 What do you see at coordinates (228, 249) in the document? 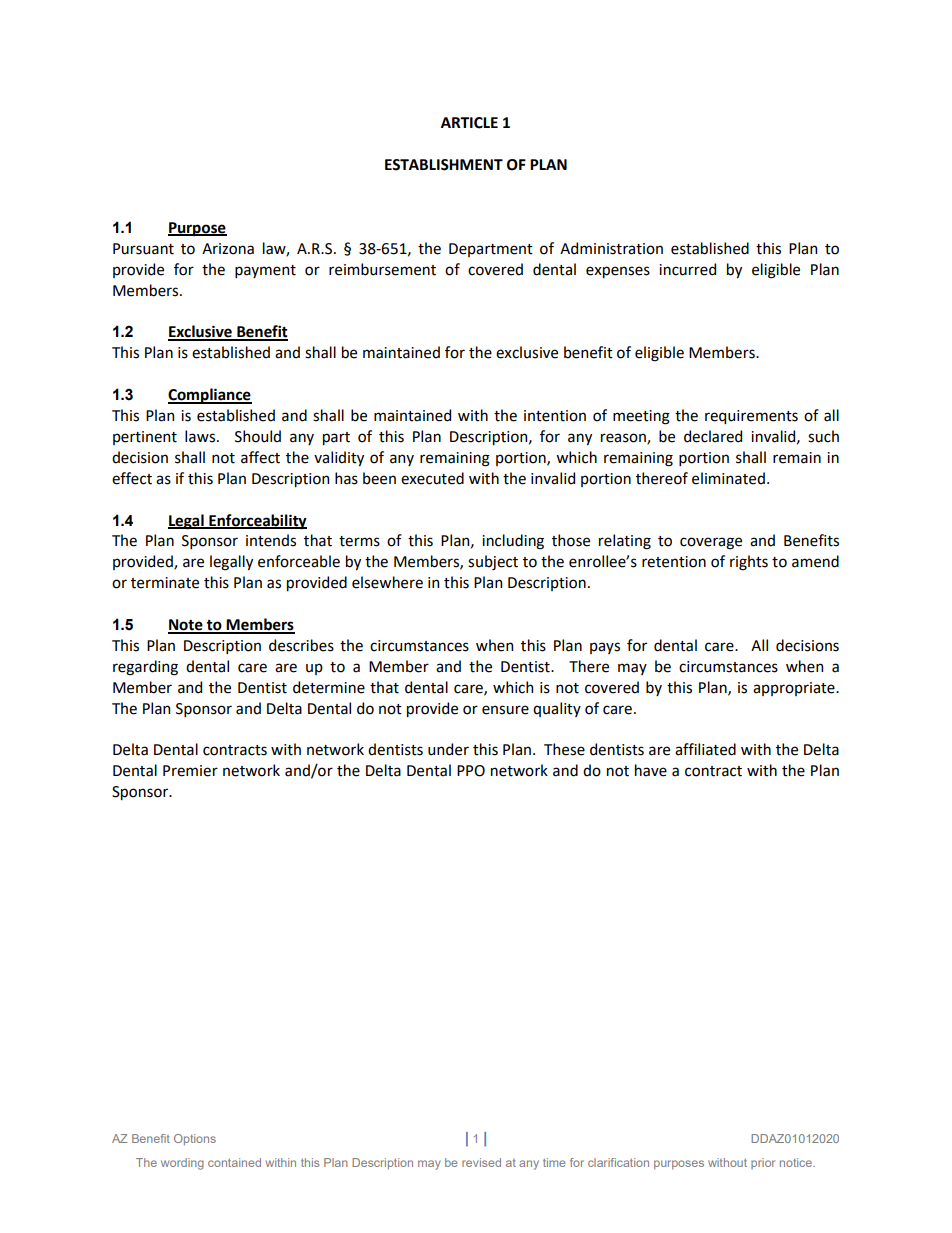
I see `Arizona` at bounding box center [228, 249].
